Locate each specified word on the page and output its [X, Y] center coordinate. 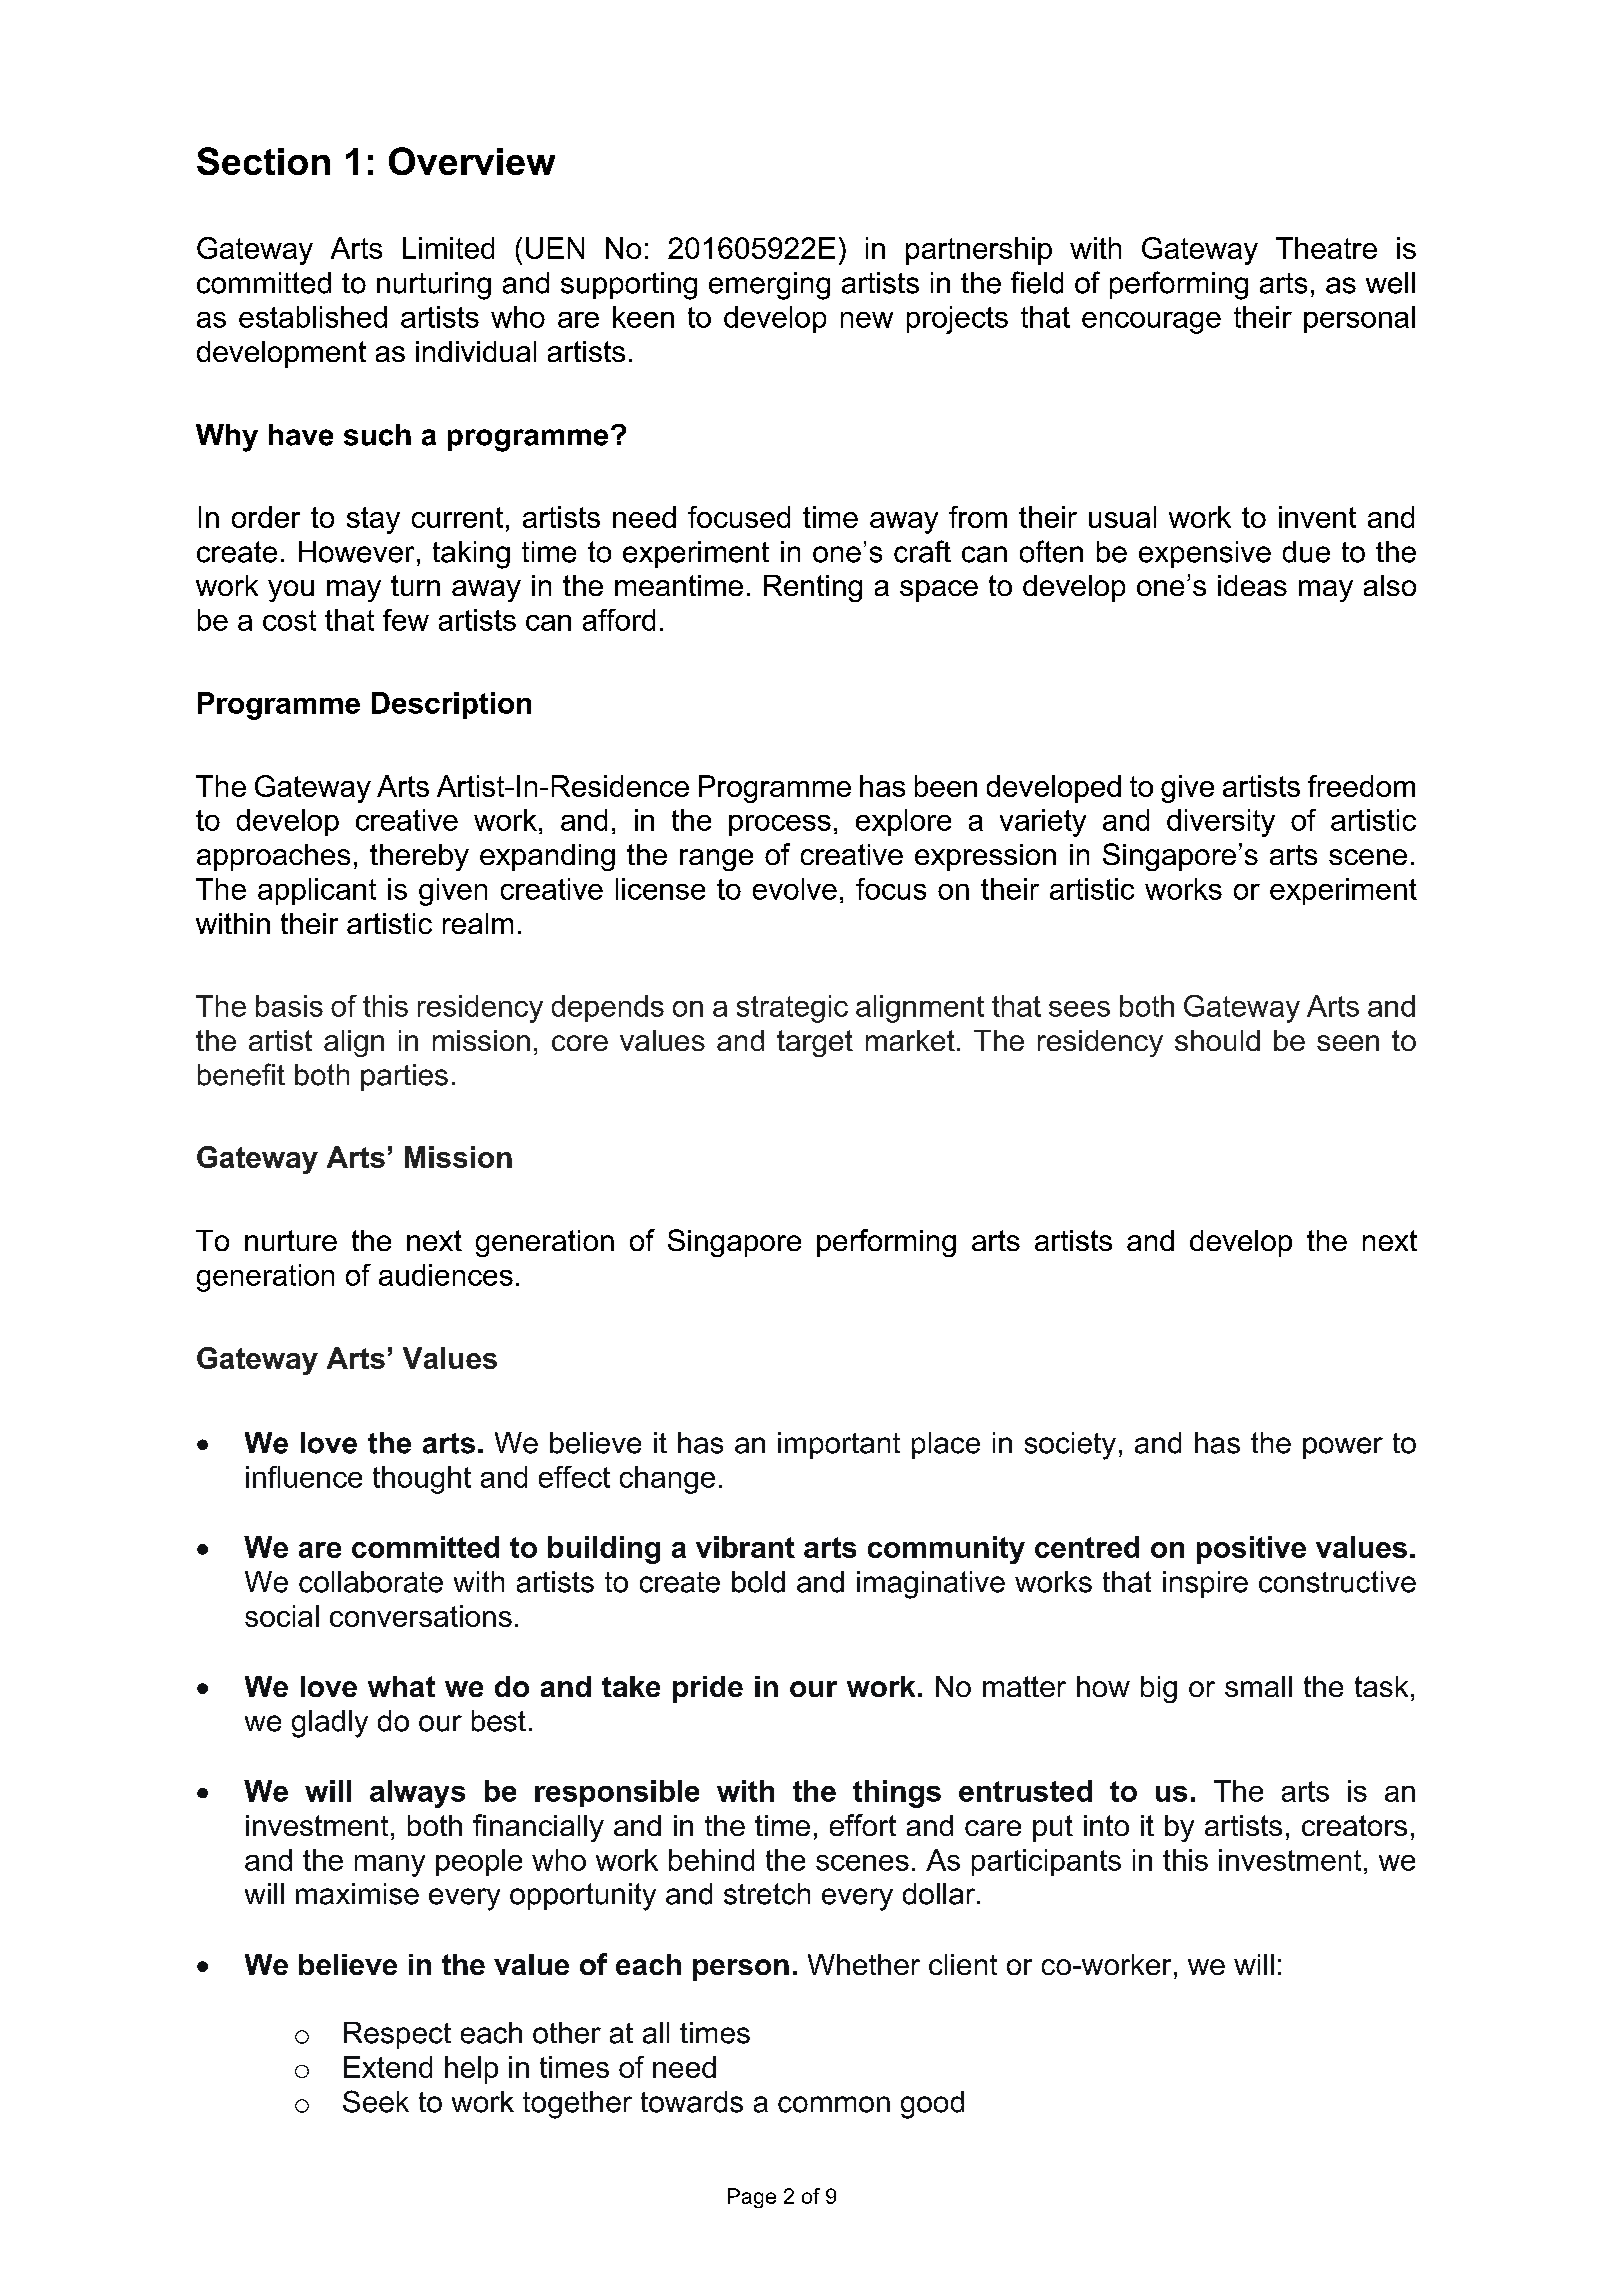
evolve [795, 889]
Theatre [1326, 248]
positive [1251, 1550]
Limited [448, 248]
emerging [769, 286]
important [839, 1445]
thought [422, 1480]
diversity [1221, 823]
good [932, 2105]
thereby [419, 857]
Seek [376, 2101]
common [834, 2104]
